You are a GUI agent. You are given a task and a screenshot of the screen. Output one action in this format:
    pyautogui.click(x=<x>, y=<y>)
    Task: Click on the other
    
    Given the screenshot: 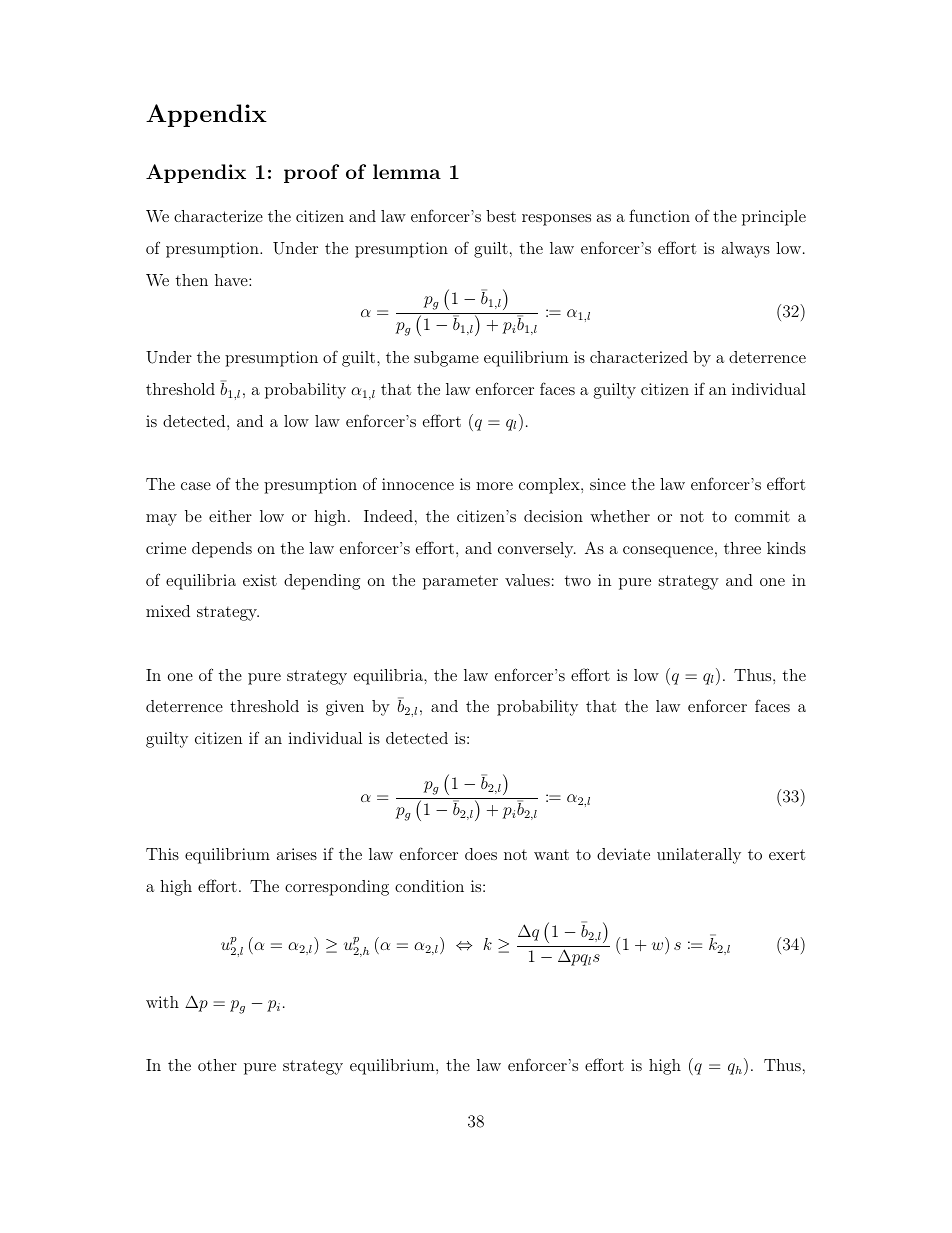 What is the action you would take?
    pyautogui.click(x=217, y=1065)
